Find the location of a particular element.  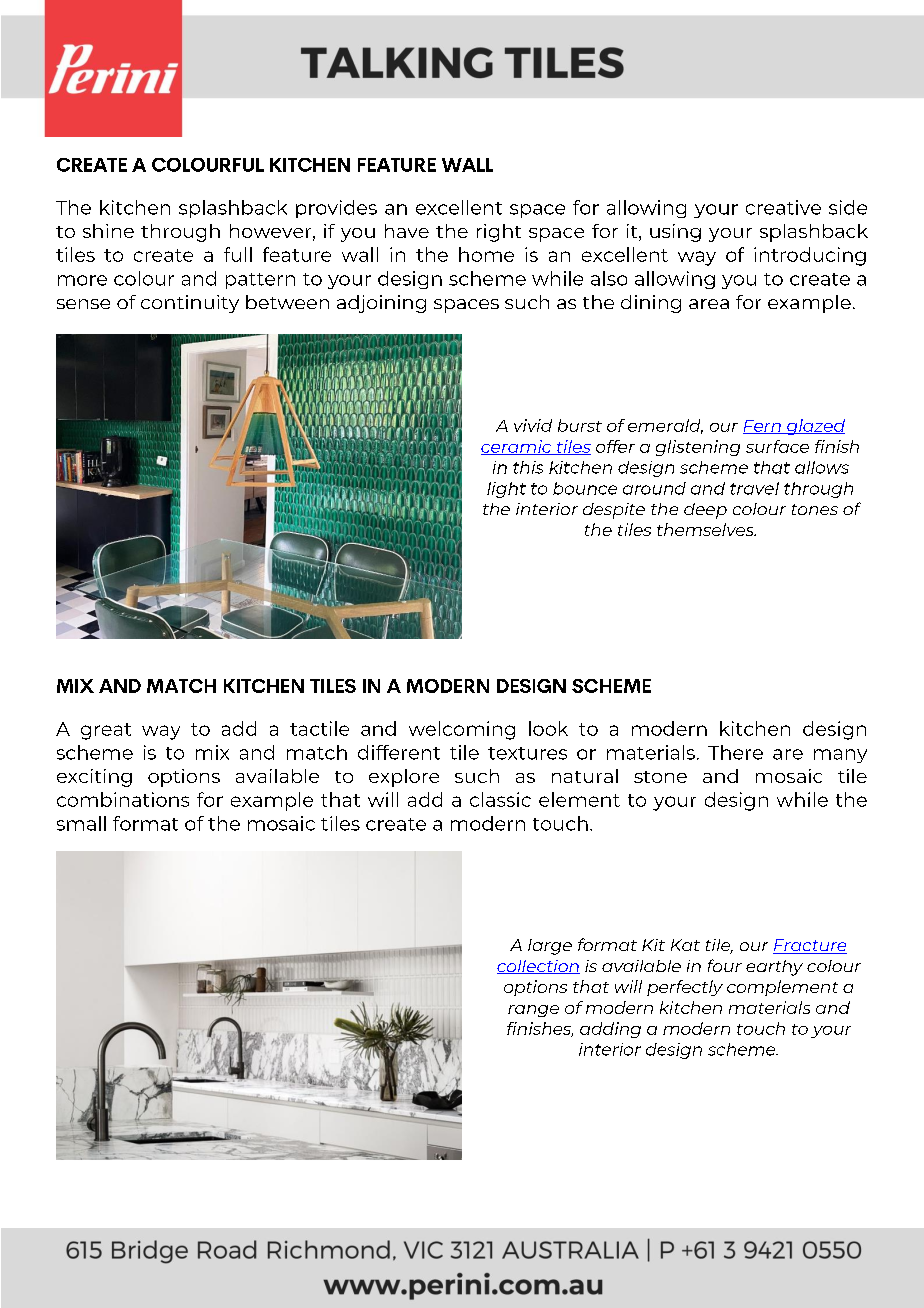

great is located at coordinates (106, 731).
